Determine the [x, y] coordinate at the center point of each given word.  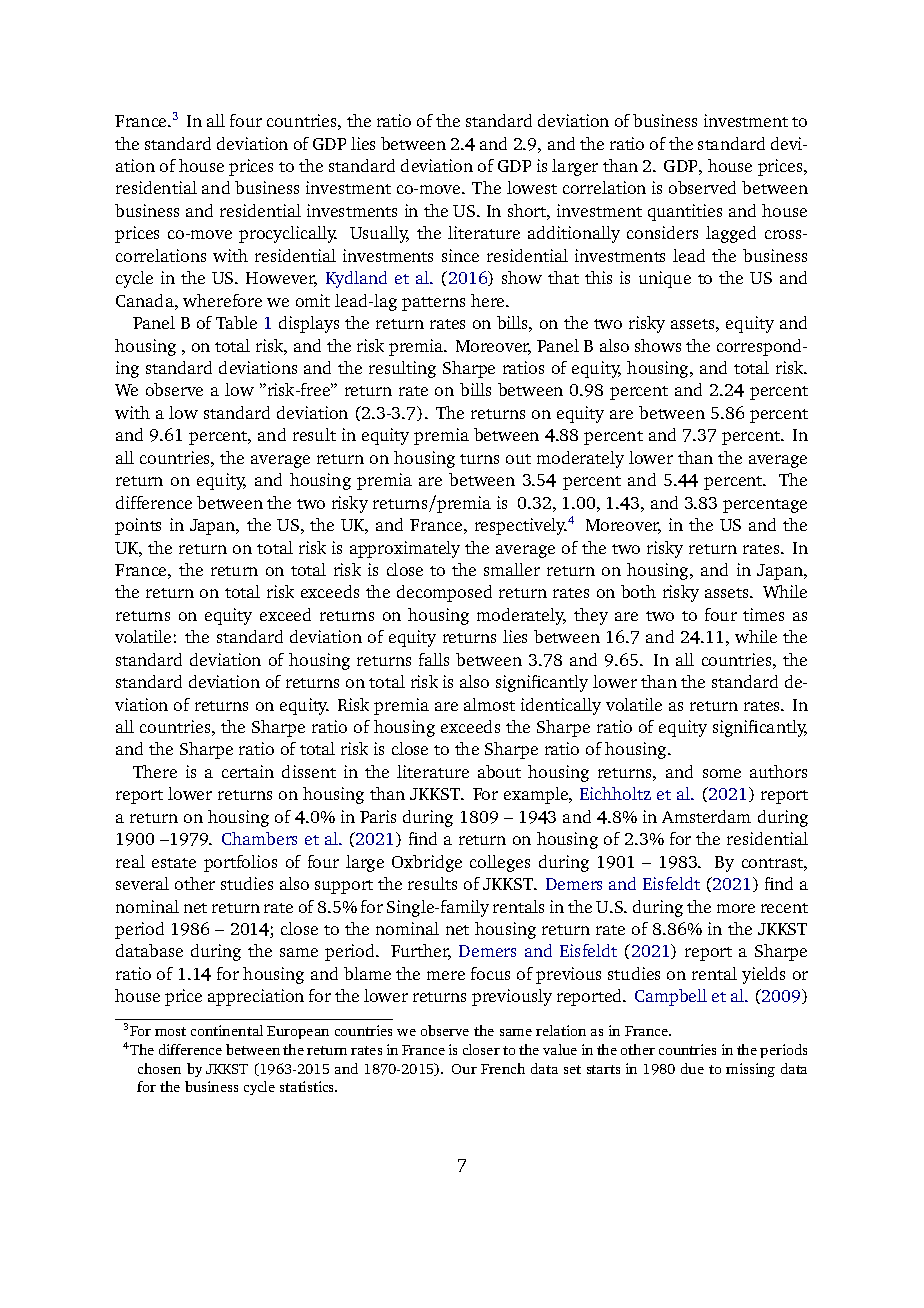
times [763, 614]
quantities [685, 212]
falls [434, 659]
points [138, 526]
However [281, 279]
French [503, 1068]
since [460, 255]
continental [227, 1030]
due [692, 1068]
